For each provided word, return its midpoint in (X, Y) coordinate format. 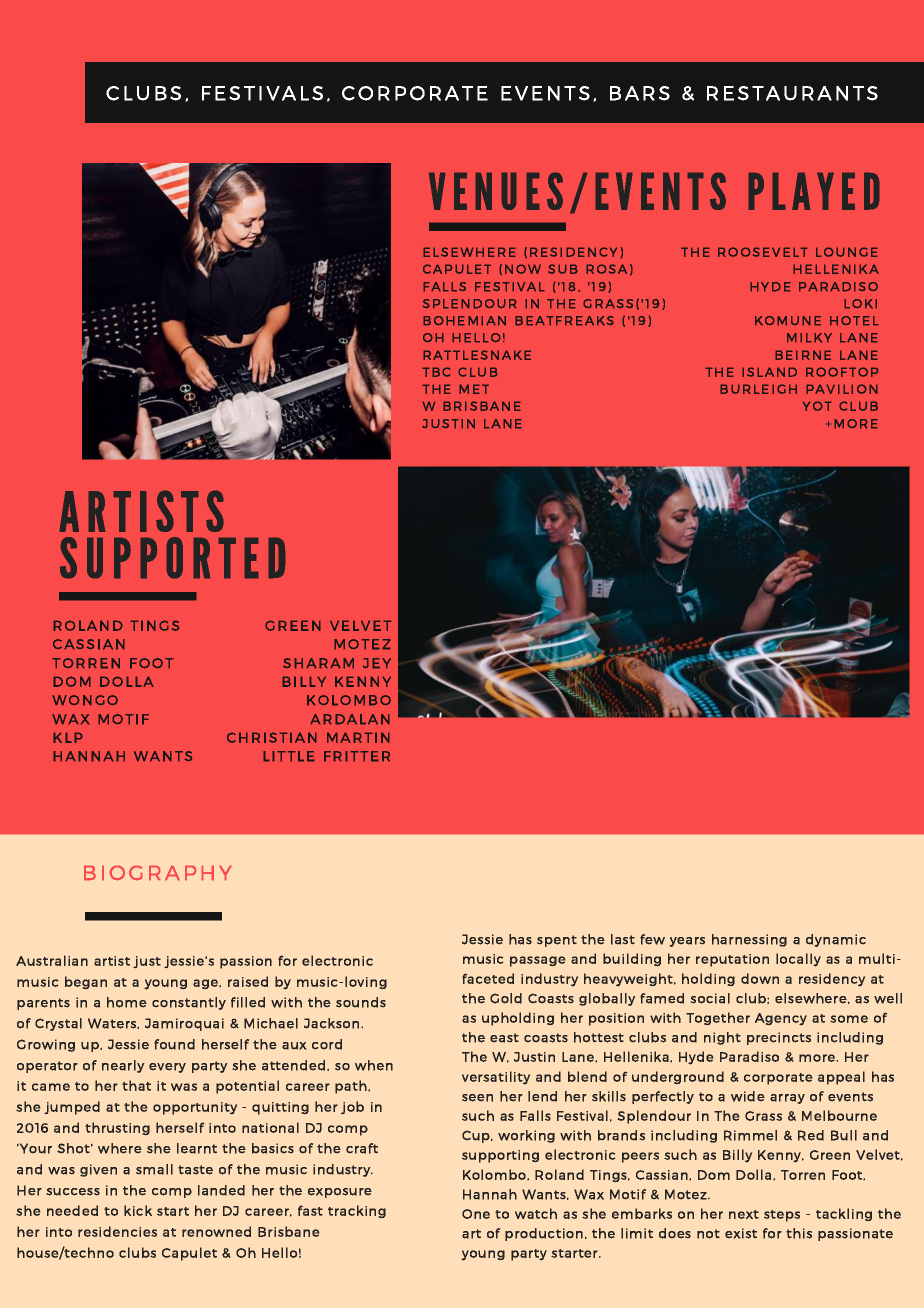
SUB (563, 269)
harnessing (749, 940)
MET (474, 389)
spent (557, 941)
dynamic (836, 940)
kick (138, 1210)
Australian (52, 960)
